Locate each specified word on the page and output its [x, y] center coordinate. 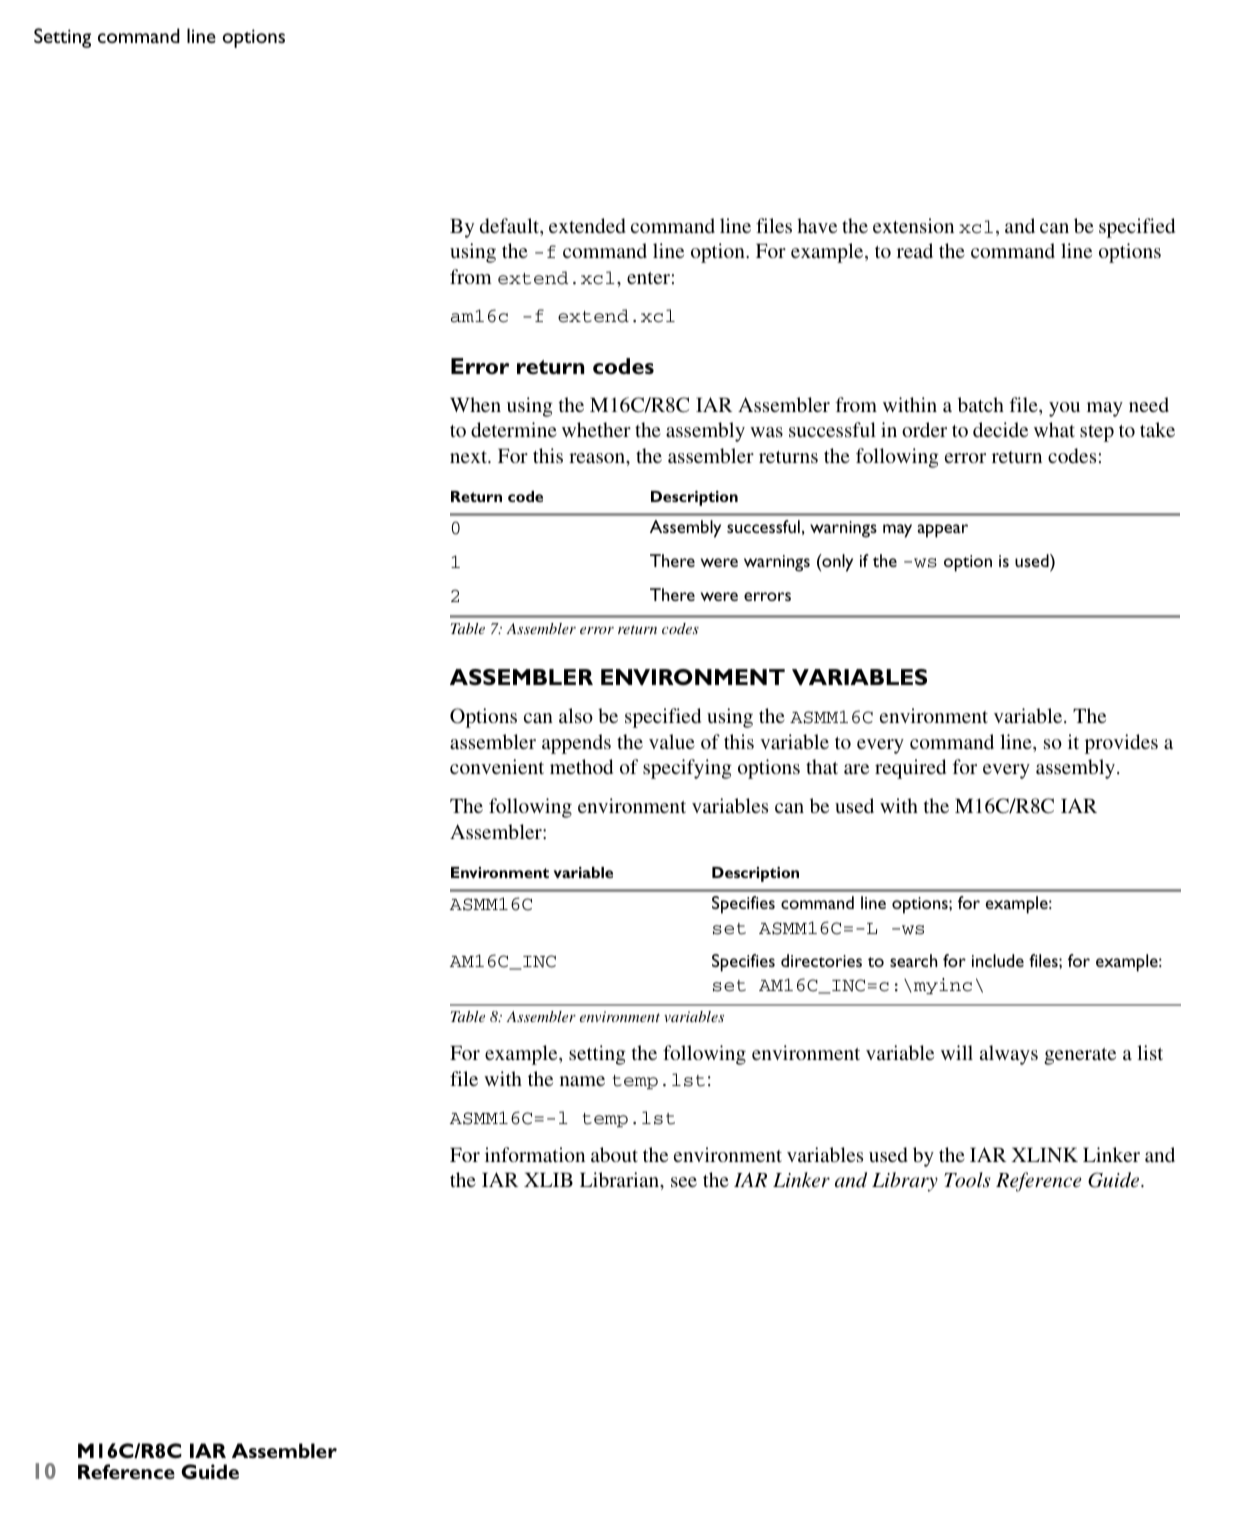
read [915, 250]
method [581, 766]
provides [1121, 744]
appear [943, 531]
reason [598, 458]
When [475, 404]
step [1097, 433]
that [822, 766]
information [535, 1154]
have [817, 225]
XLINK [1044, 1154]
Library [905, 1182]
